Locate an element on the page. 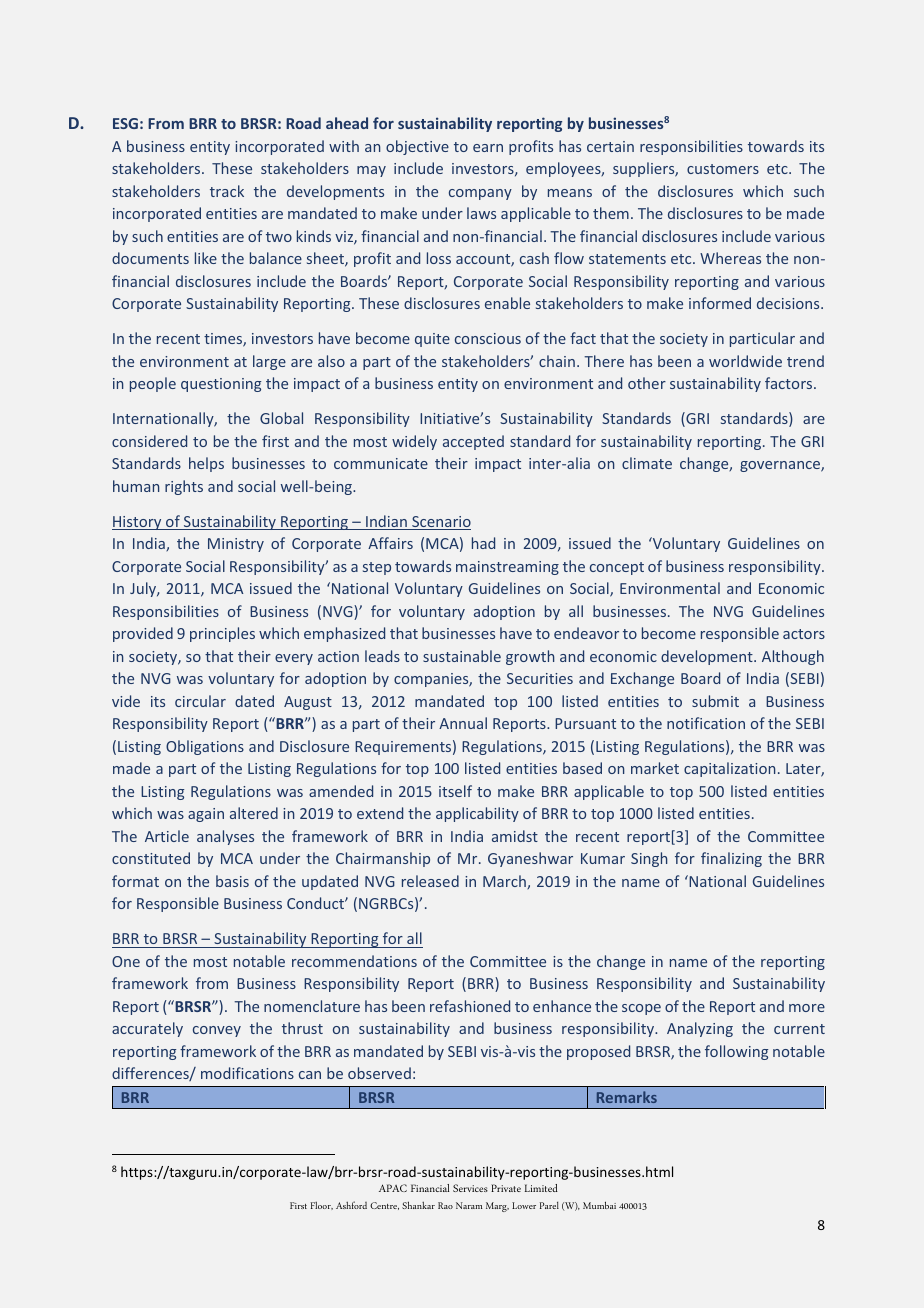  Mumbai is located at coordinates (599, 1205).
